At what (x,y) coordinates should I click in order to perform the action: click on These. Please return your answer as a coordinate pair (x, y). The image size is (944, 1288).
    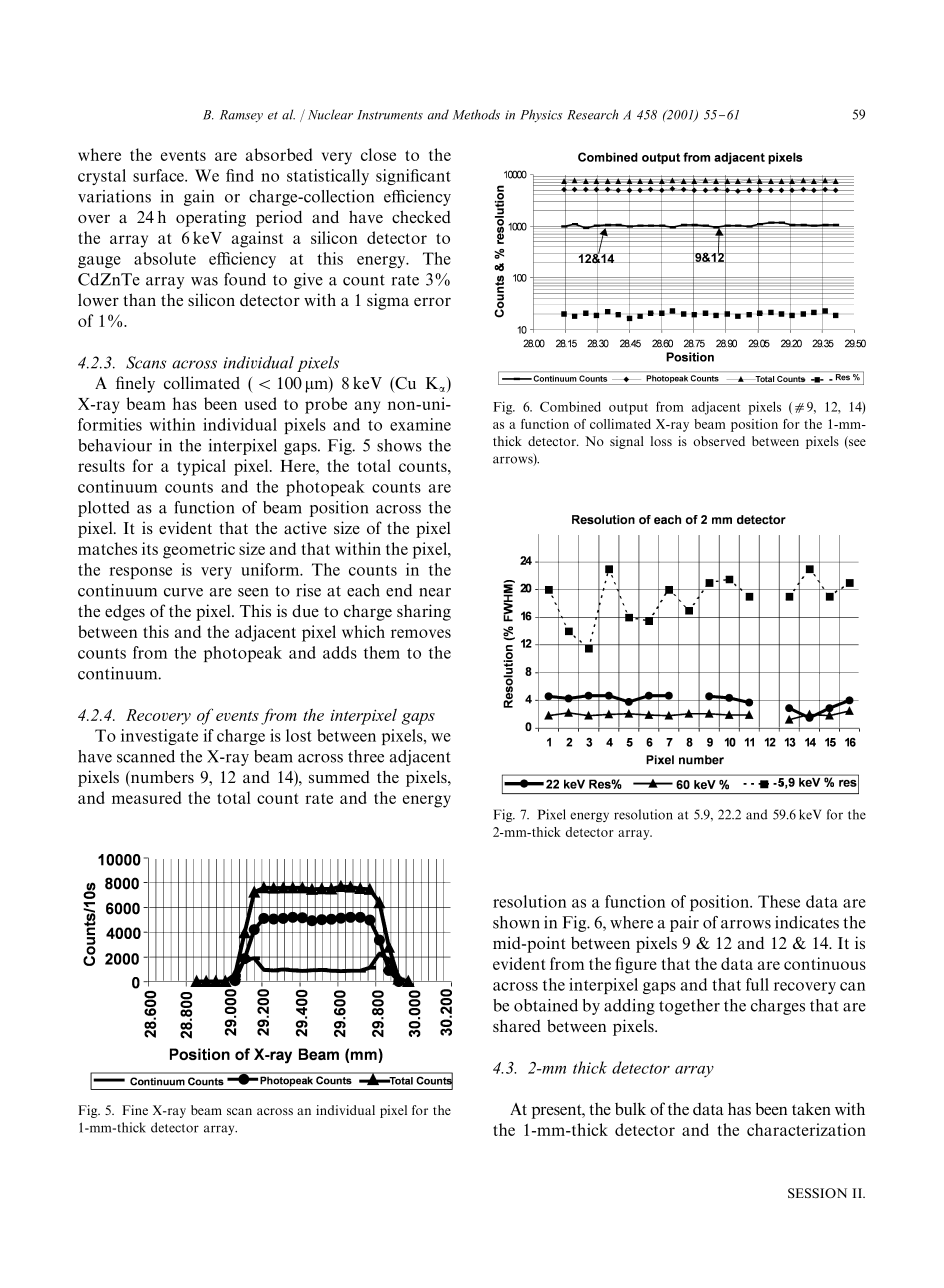
    Looking at the image, I should click on (779, 901).
